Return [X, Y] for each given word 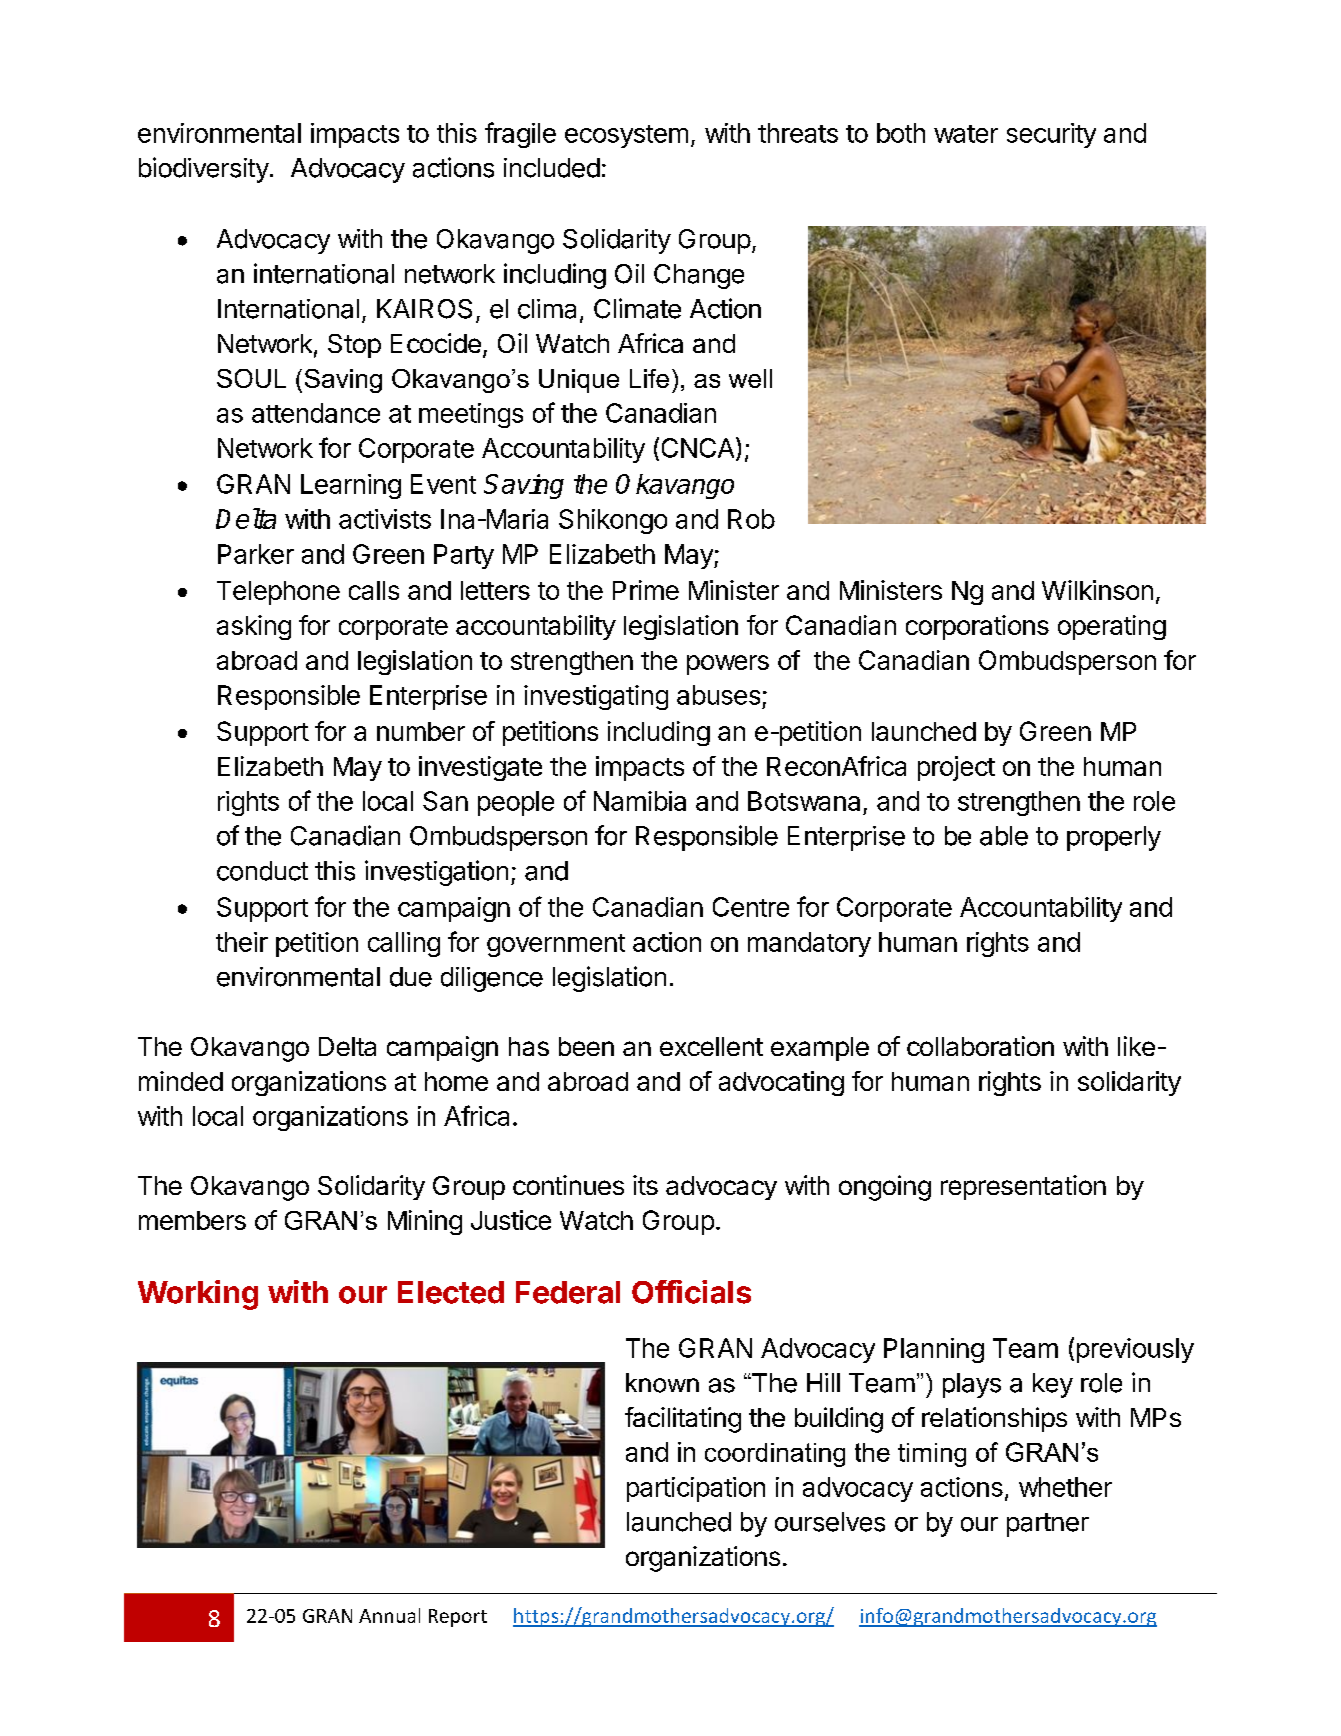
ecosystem [626, 136]
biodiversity [204, 170]
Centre [751, 907]
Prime [646, 590]
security [1051, 135]
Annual [389, 1615]
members [192, 1220]
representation [1023, 1187]
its [645, 1185]
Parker [256, 554]
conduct [262, 871]
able [1004, 836]
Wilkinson [1097, 590]
